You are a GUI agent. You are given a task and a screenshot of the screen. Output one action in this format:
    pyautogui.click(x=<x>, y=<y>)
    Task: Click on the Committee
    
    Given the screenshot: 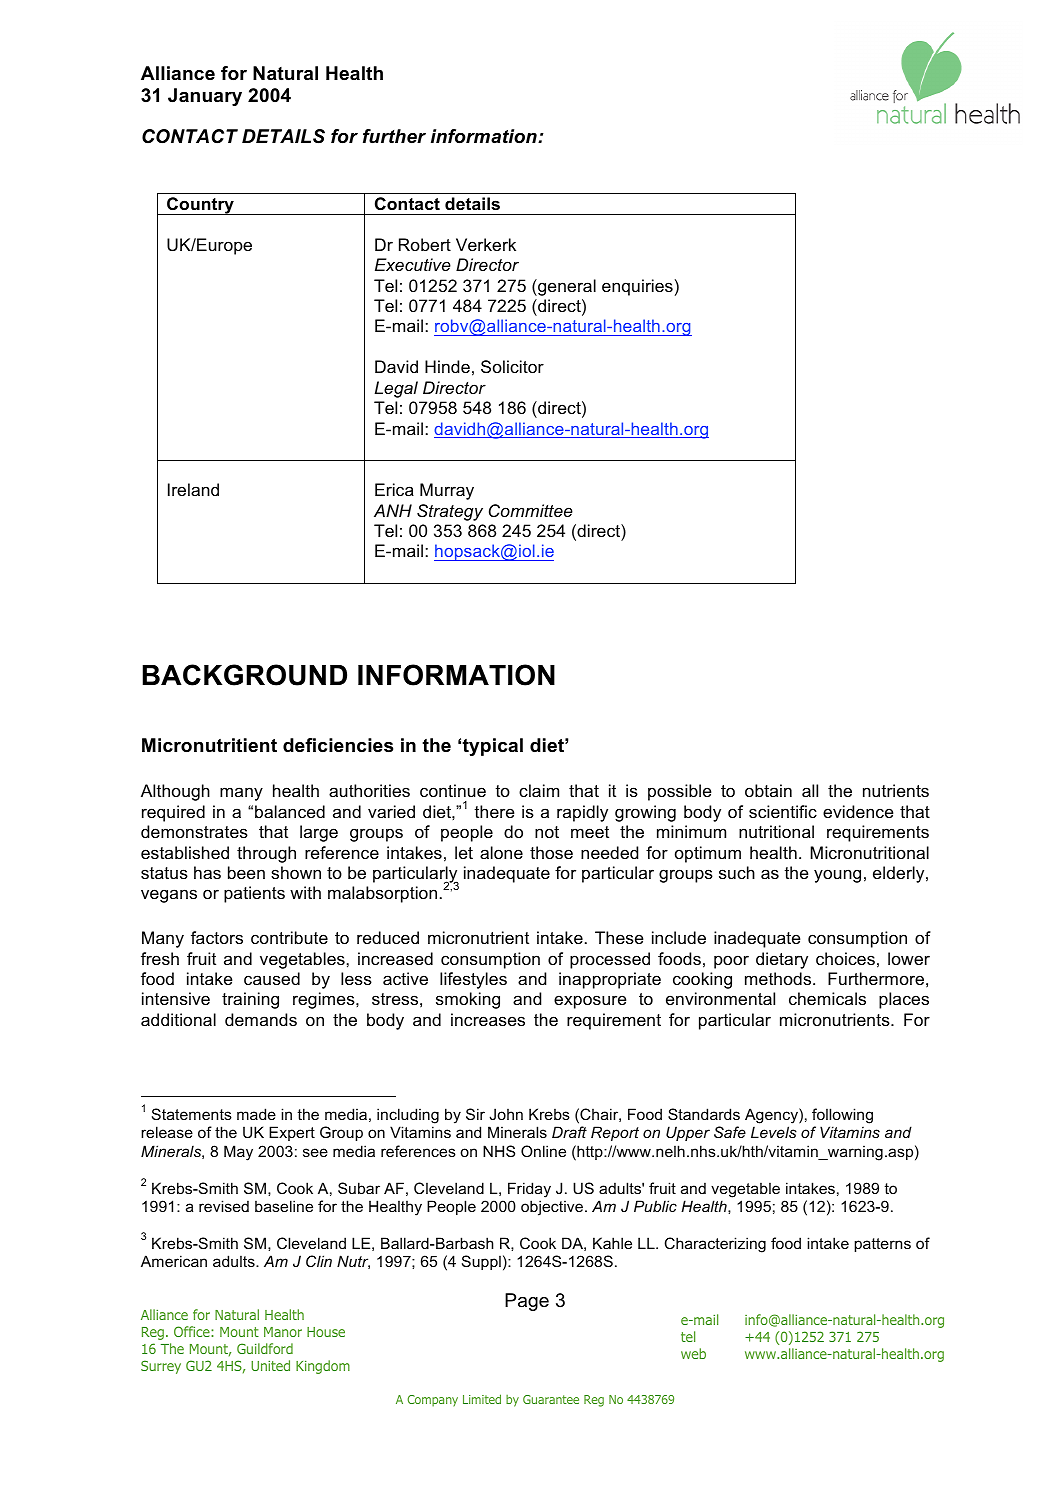 What is the action you would take?
    pyautogui.click(x=531, y=510)
